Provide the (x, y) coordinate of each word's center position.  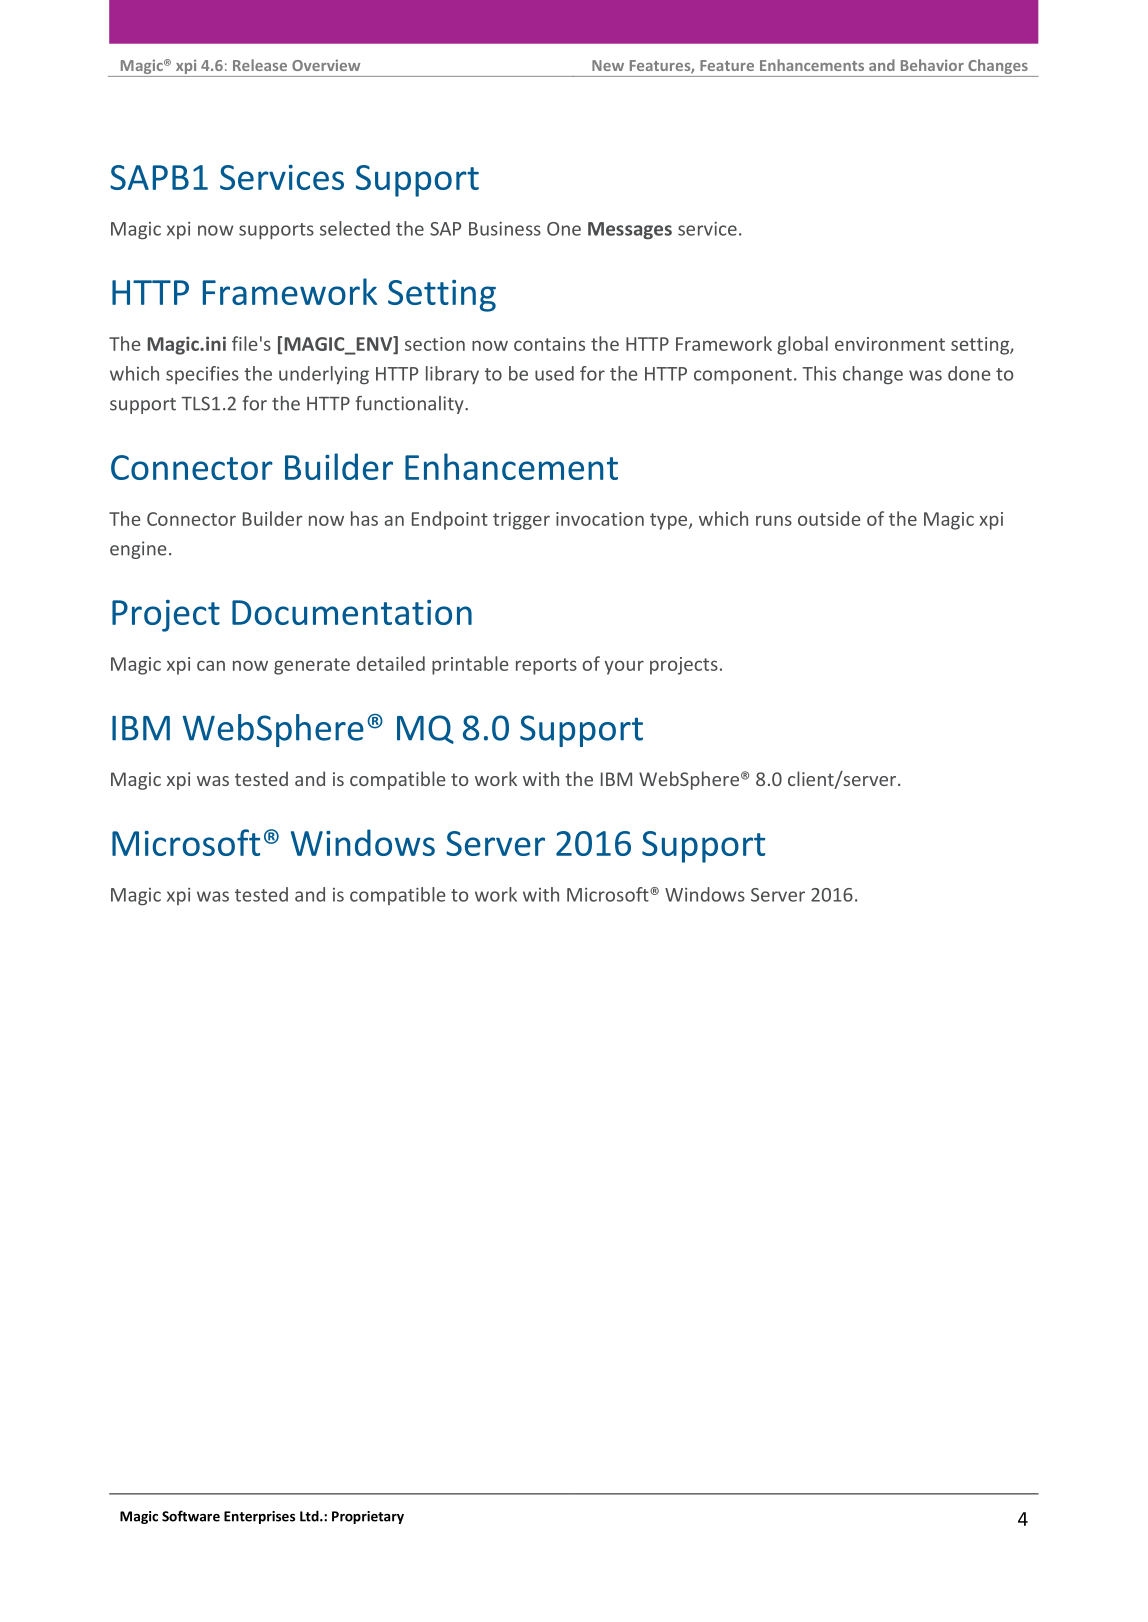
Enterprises (259, 1517)
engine (138, 550)
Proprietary (368, 1517)
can (211, 665)
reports (546, 666)
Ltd (310, 1516)
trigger (521, 521)
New (608, 65)
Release (260, 65)
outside (829, 518)
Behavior (932, 65)
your (624, 667)
